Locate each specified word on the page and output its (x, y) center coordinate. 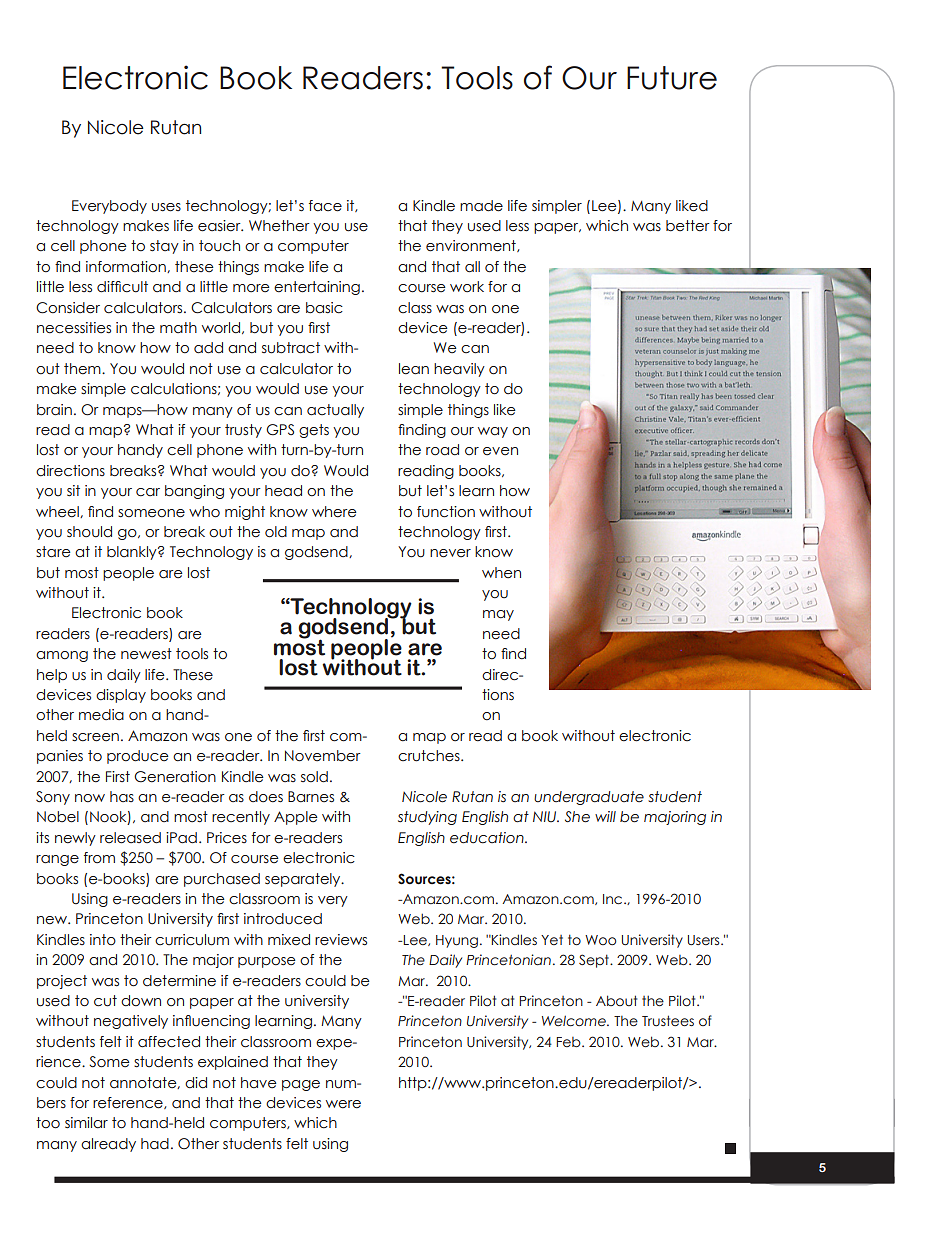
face (325, 206)
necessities (74, 328)
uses (166, 207)
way (493, 432)
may (498, 615)
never (450, 553)
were (343, 1104)
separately (304, 880)
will (605, 816)
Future (672, 78)
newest (146, 654)
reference (129, 1103)
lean (414, 369)
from (99, 858)
